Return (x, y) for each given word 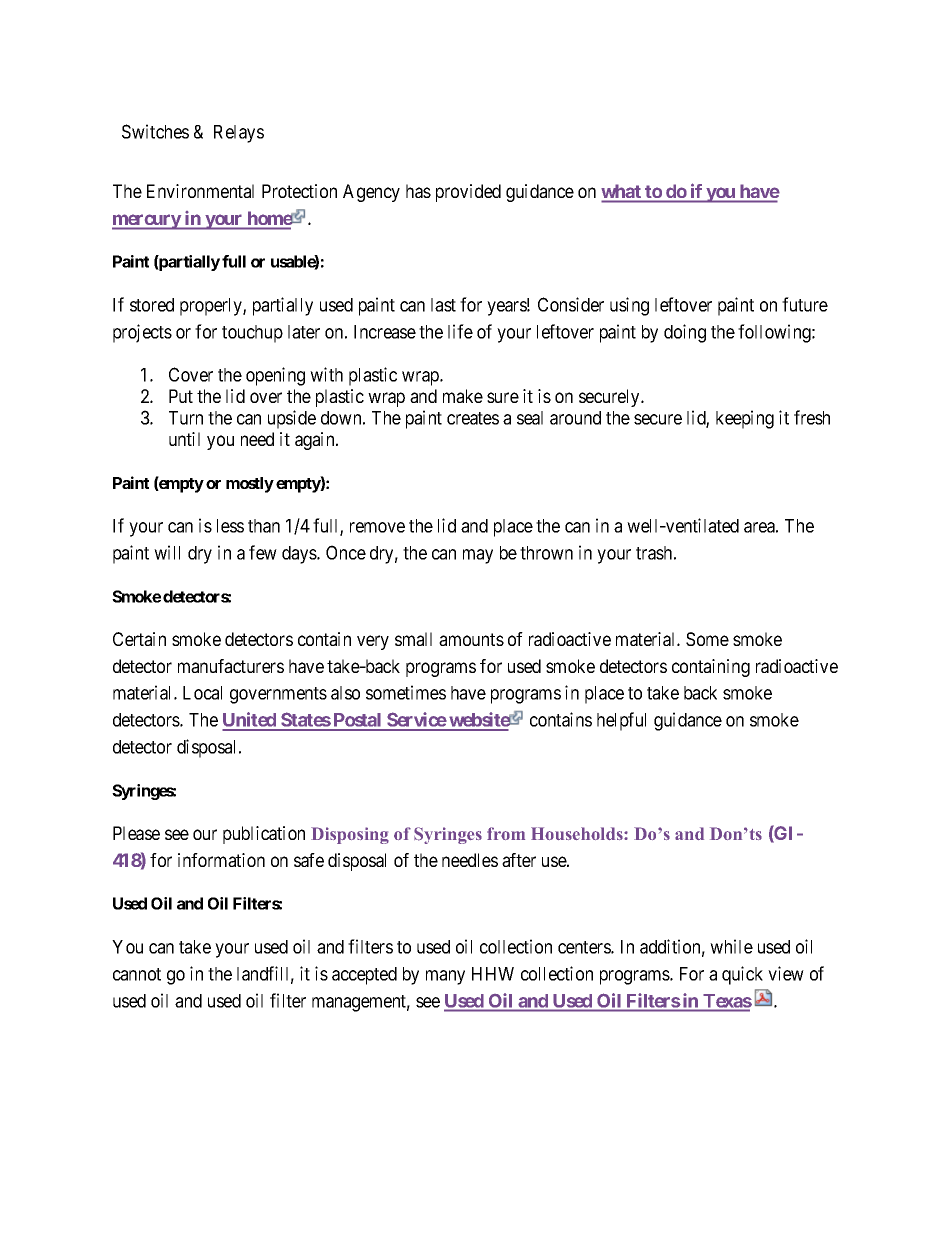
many (445, 977)
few (263, 552)
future (805, 304)
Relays (239, 134)
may (478, 556)
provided (468, 193)
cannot (137, 974)
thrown (546, 553)
